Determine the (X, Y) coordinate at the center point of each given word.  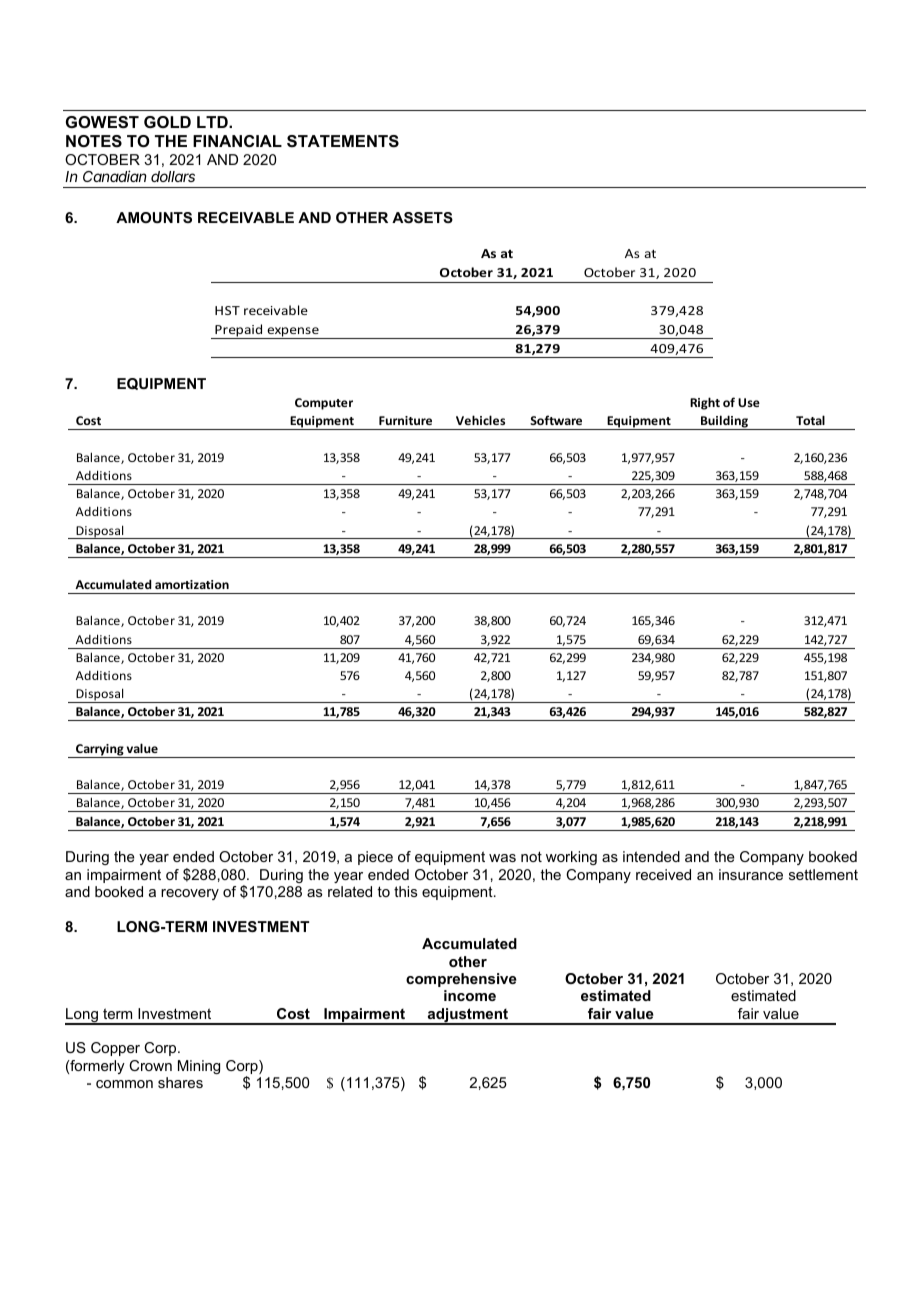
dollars (173, 176)
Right (705, 403)
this (406, 891)
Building (725, 422)
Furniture (405, 420)
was (502, 858)
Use (749, 402)
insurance (751, 874)
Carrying (100, 751)
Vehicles (480, 420)
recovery (190, 894)
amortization (192, 584)
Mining (199, 1067)
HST (227, 310)
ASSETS (422, 217)
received (663, 874)
